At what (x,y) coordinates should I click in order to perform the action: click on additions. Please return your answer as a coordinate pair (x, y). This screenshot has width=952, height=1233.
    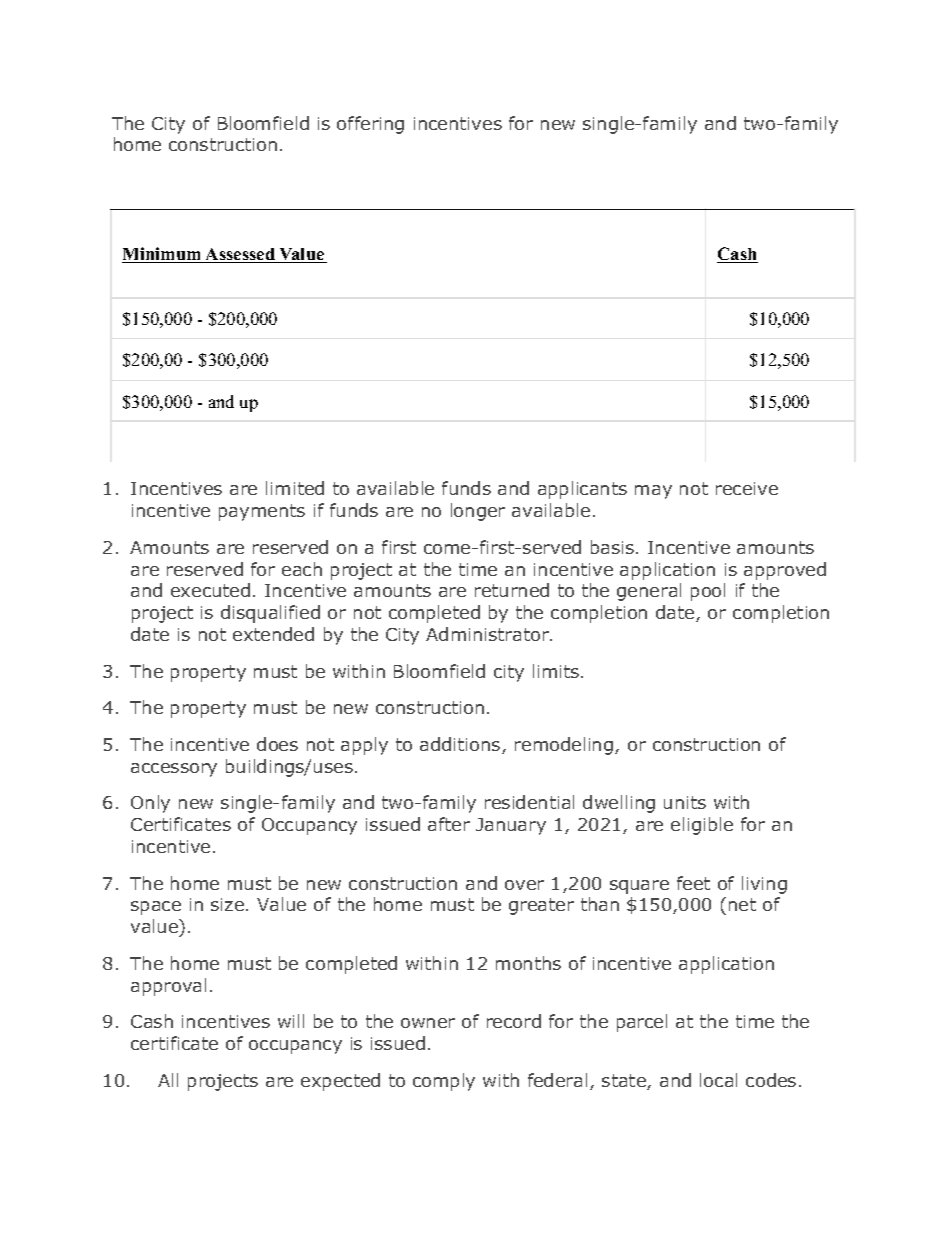
    Looking at the image, I should click on (461, 745).
